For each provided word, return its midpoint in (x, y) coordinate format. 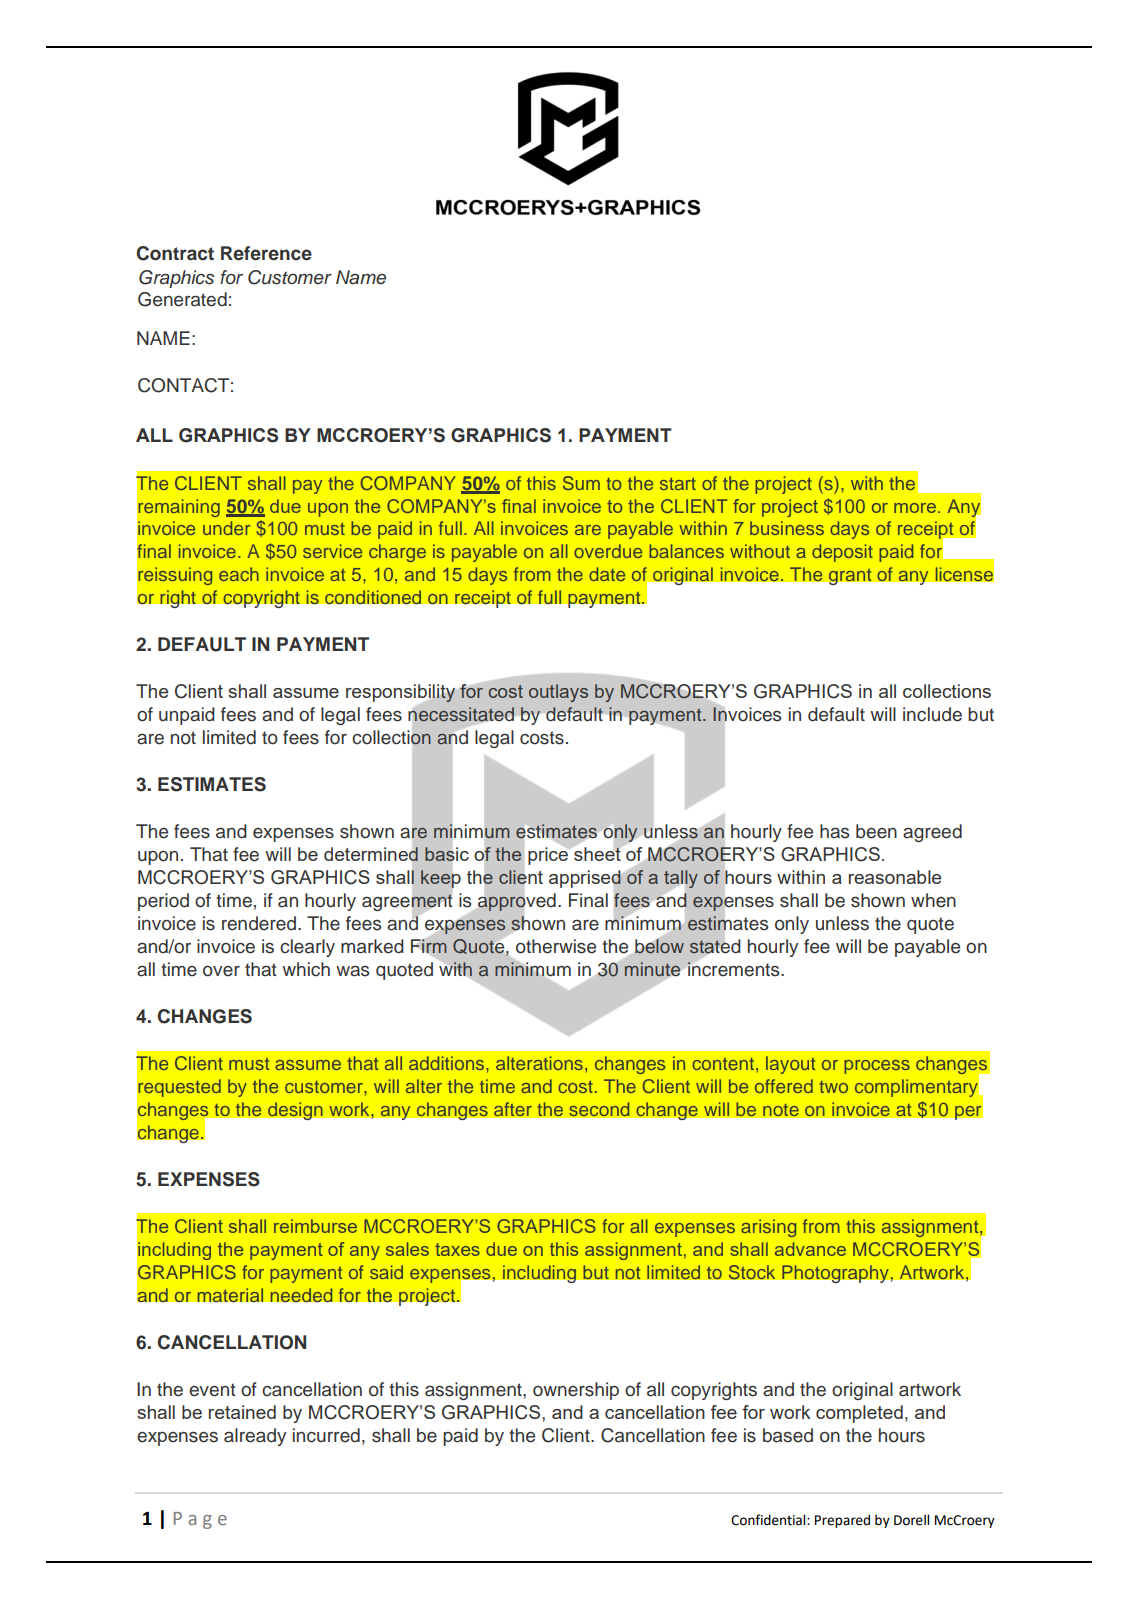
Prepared (842, 1521)
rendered (260, 923)
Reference (266, 253)
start (678, 484)
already (255, 1437)
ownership (576, 1391)
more (915, 508)
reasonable (895, 877)
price (549, 855)
